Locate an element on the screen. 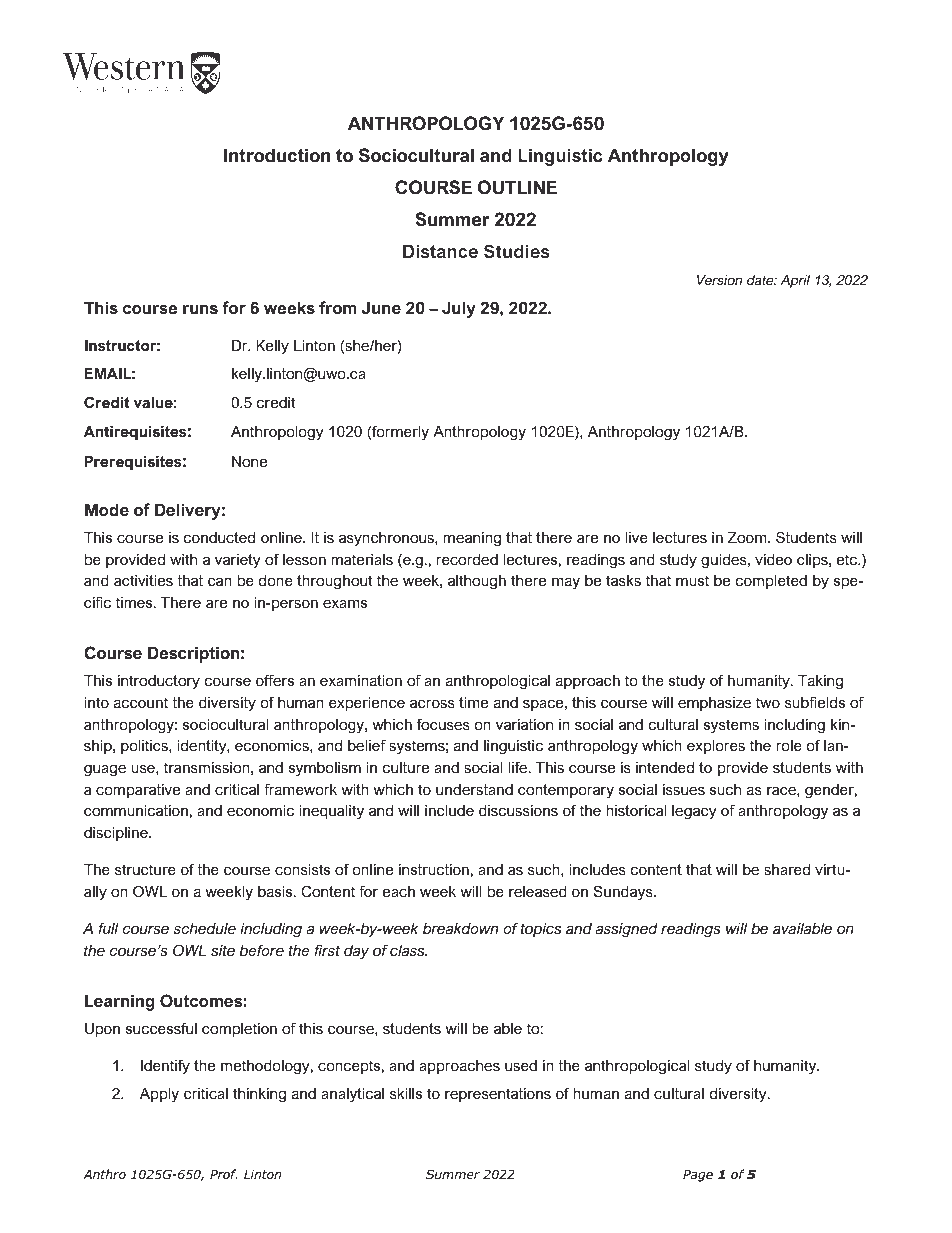  across is located at coordinates (432, 703).
